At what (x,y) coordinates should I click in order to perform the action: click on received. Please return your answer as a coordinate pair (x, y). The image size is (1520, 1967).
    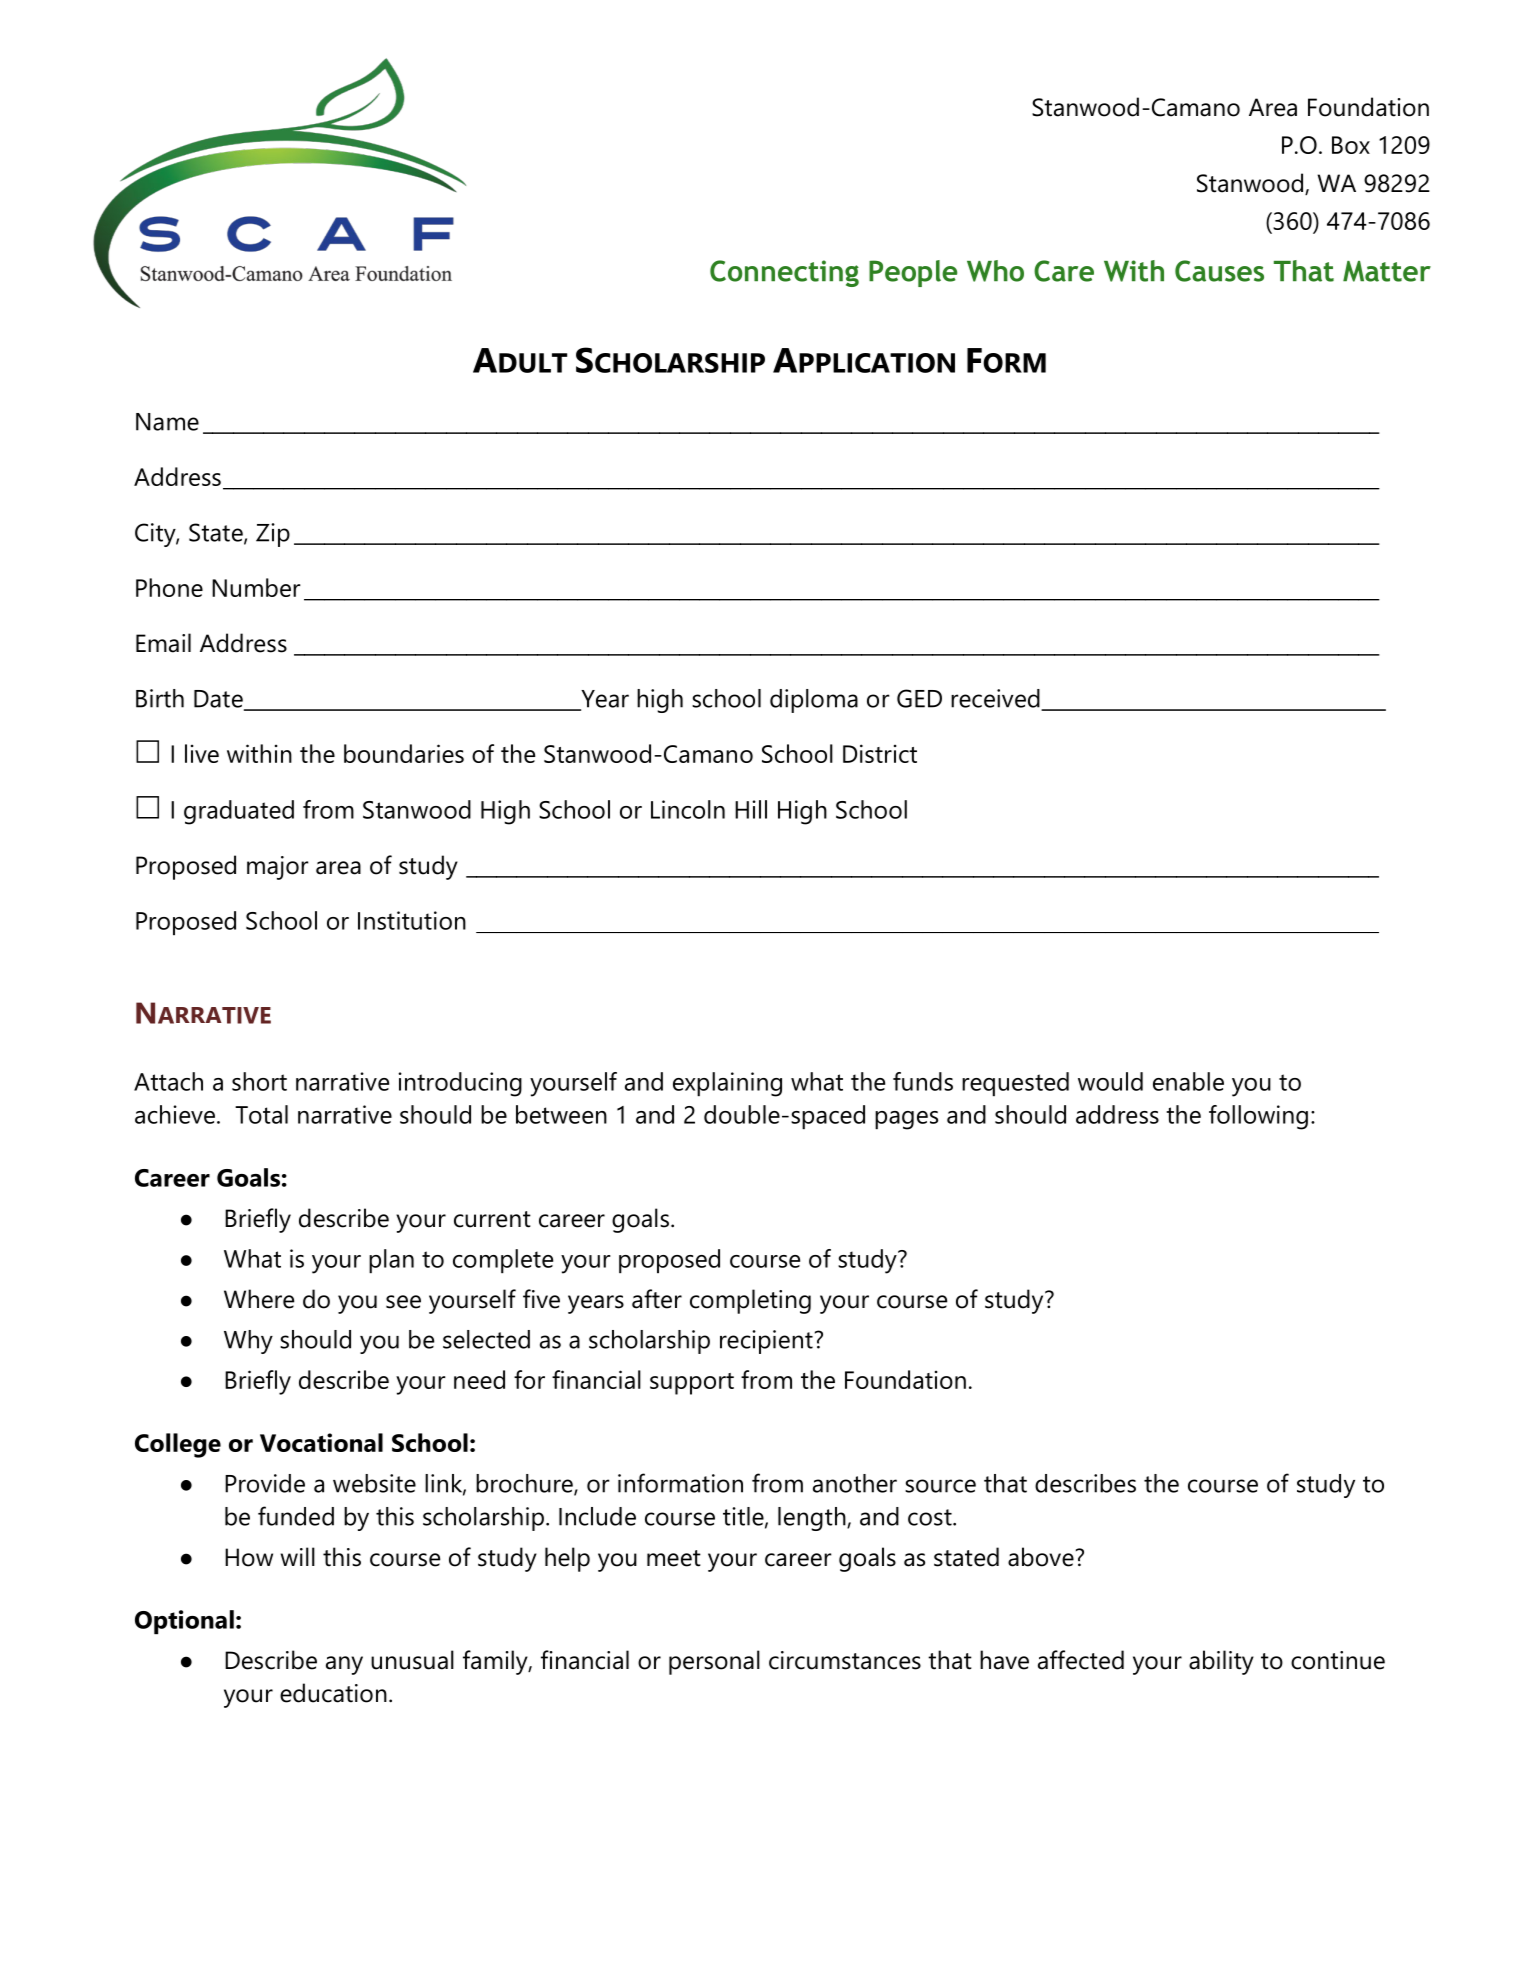
    Looking at the image, I should click on (996, 699).
